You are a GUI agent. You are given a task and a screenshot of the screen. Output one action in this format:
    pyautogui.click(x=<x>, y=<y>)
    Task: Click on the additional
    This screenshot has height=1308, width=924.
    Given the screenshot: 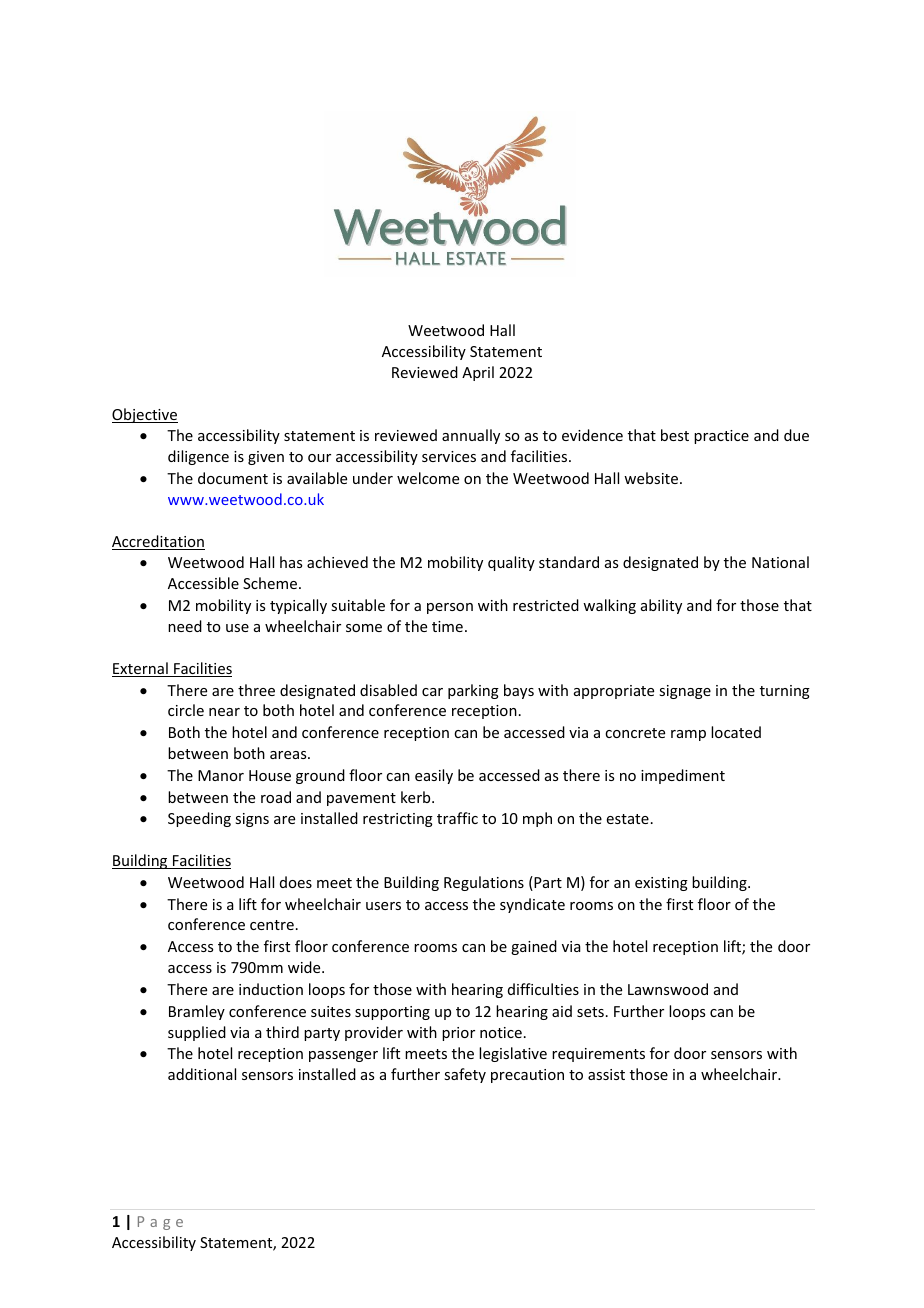 What is the action you would take?
    pyautogui.click(x=202, y=1074)
